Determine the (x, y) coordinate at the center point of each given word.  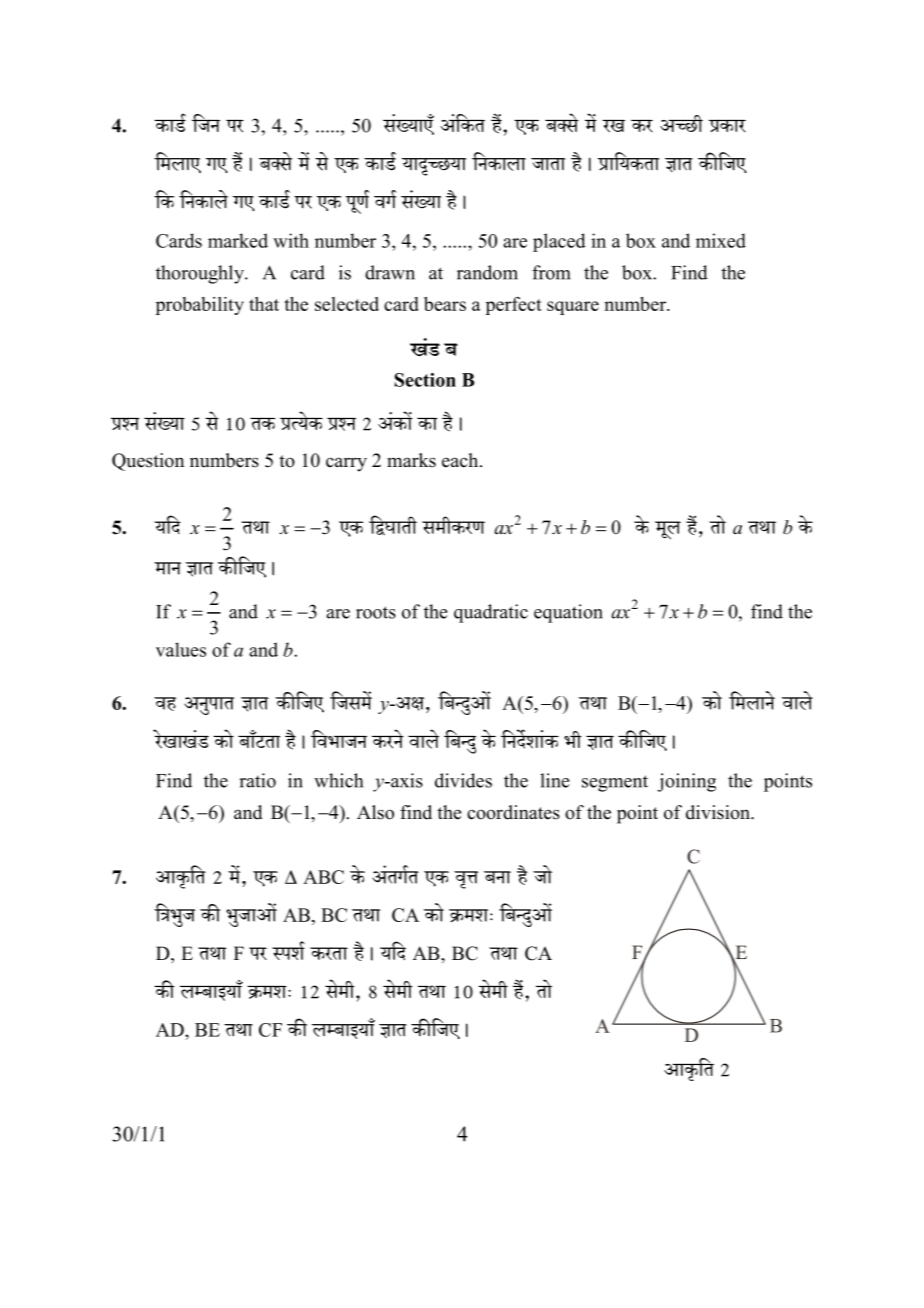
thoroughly (201, 274)
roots (376, 612)
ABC (323, 877)
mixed (721, 240)
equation (568, 613)
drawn (390, 272)
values (181, 649)
